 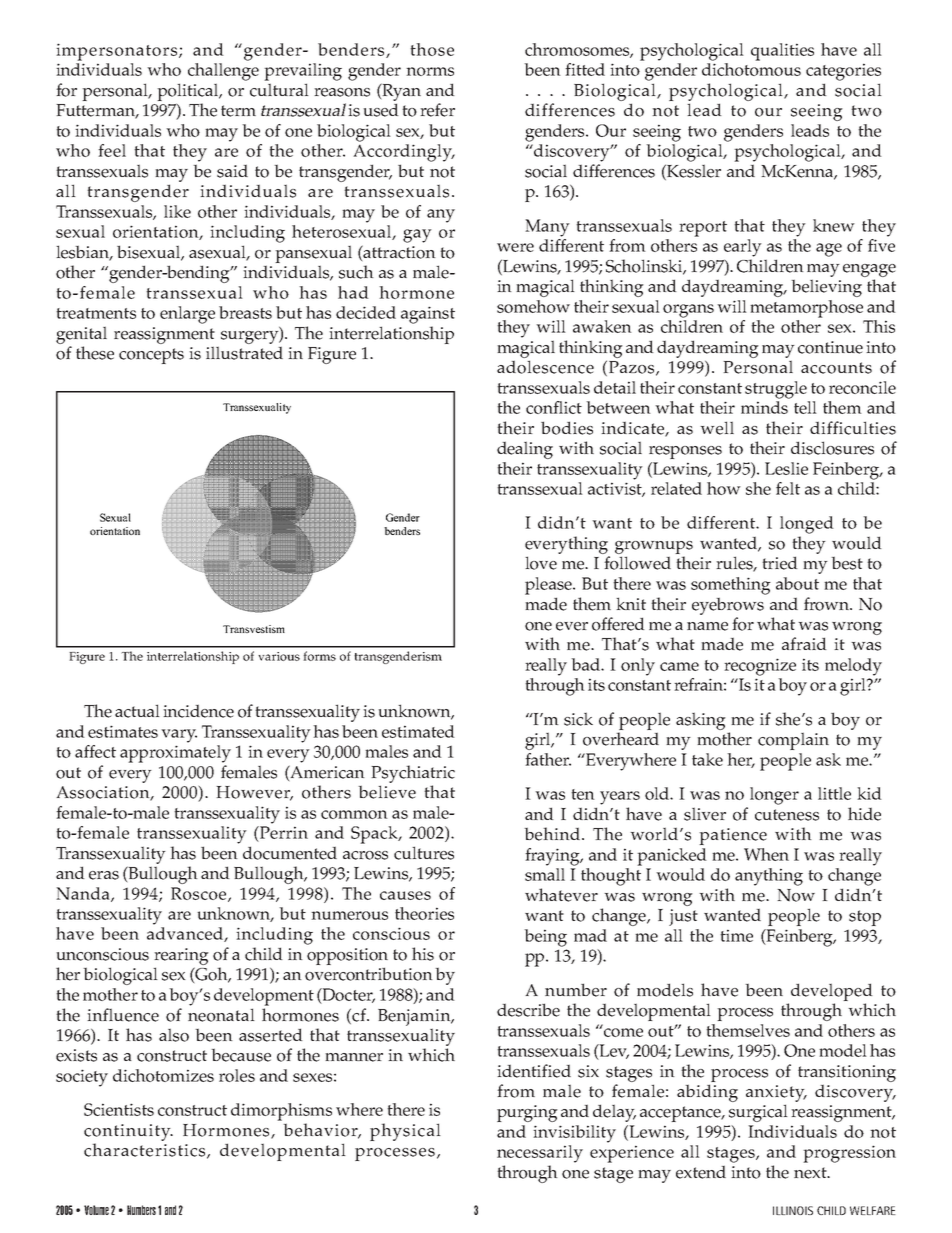 I want to click on norms, so click(x=430, y=71).
